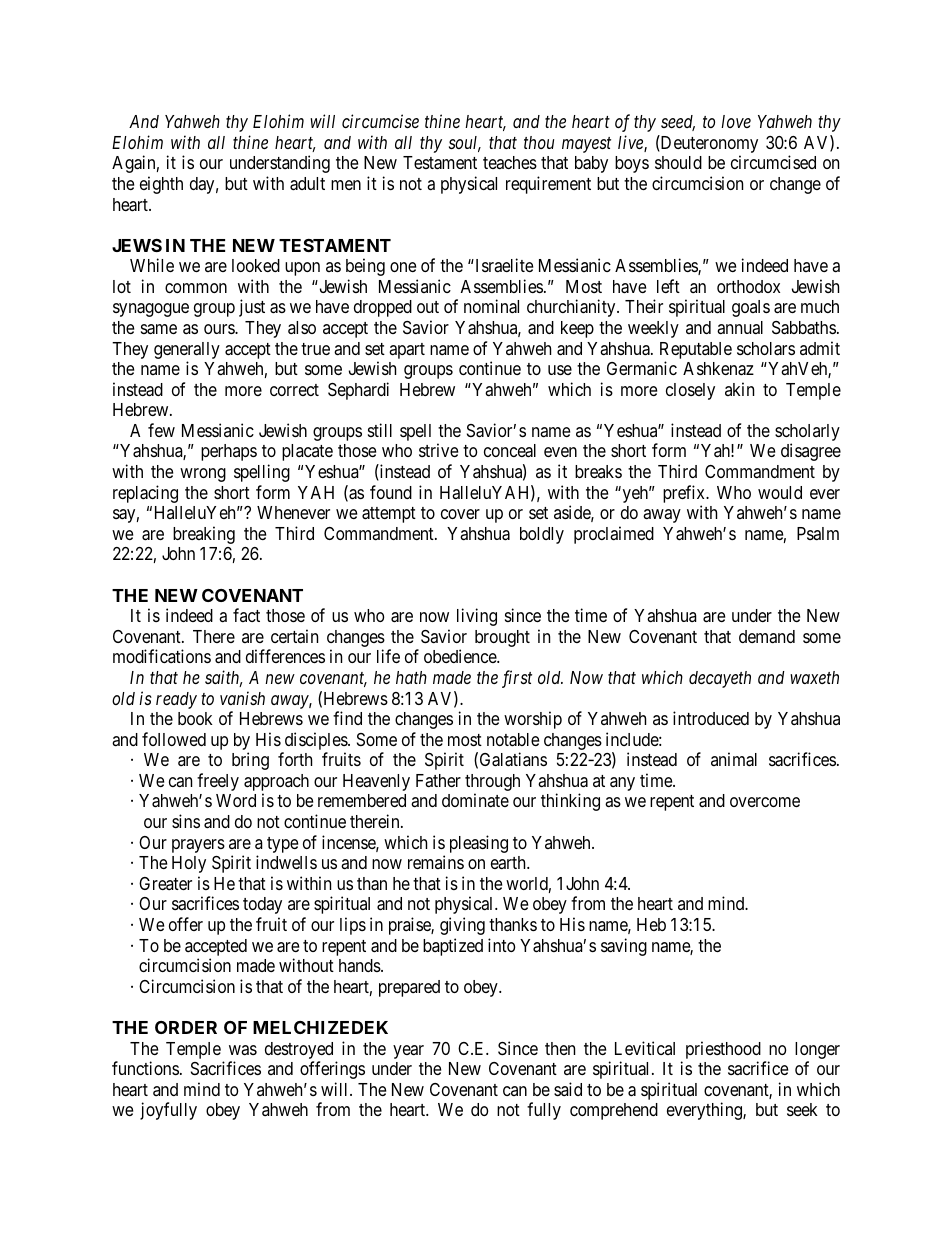 The height and width of the screenshot is (1233, 952). What do you see at coordinates (161, 185) in the screenshot?
I see `eighth` at bounding box center [161, 185].
